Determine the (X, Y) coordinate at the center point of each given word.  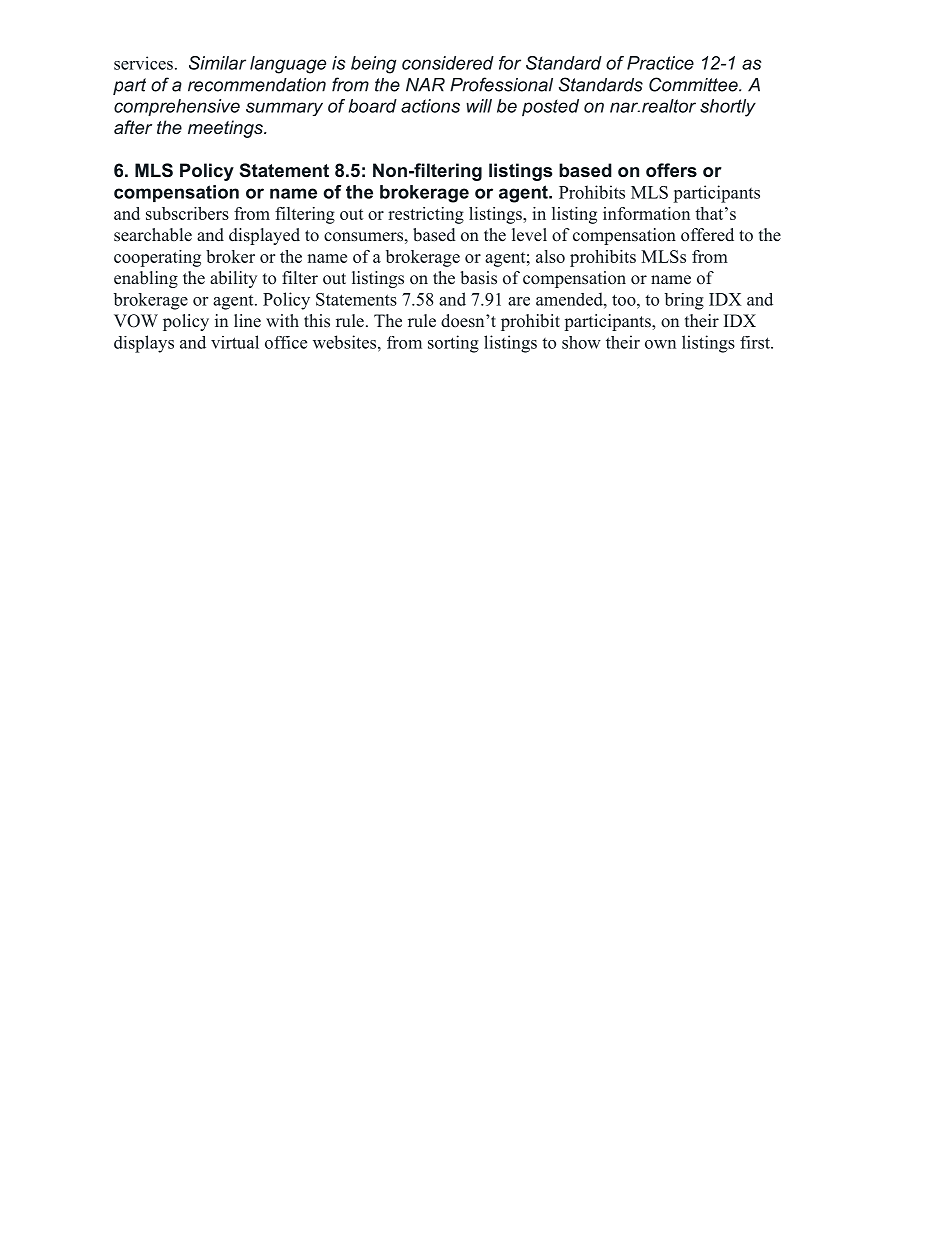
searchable (153, 235)
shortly (728, 108)
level (529, 235)
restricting (426, 215)
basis (478, 278)
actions (430, 106)
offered (707, 235)
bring (684, 301)
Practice (660, 63)
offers (671, 170)
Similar (217, 63)
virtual (235, 342)
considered (448, 63)
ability (233, 279)
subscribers (187, 213)
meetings (226, 129)
